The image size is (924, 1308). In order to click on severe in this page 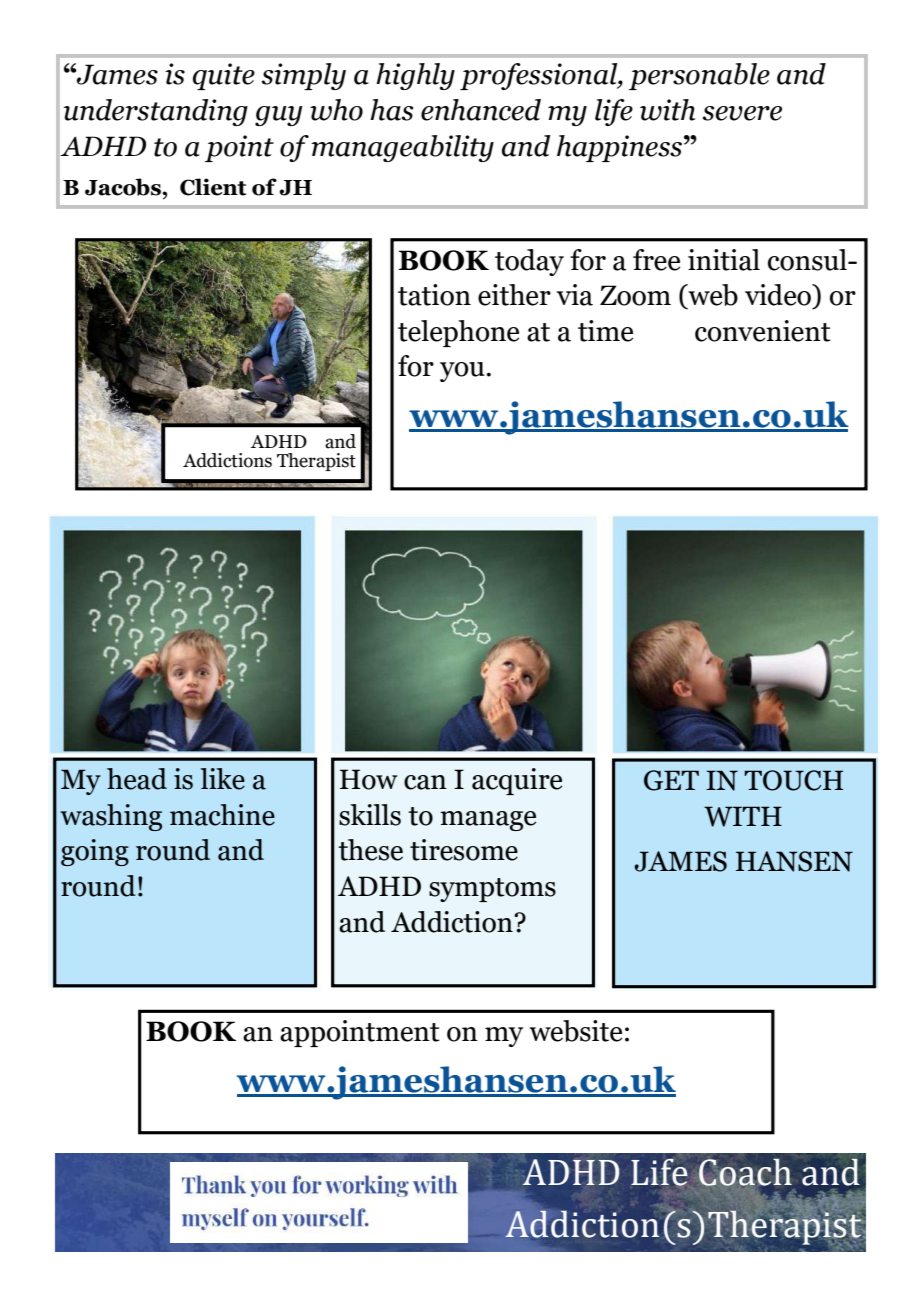, I will do `click(742, 113)`.
